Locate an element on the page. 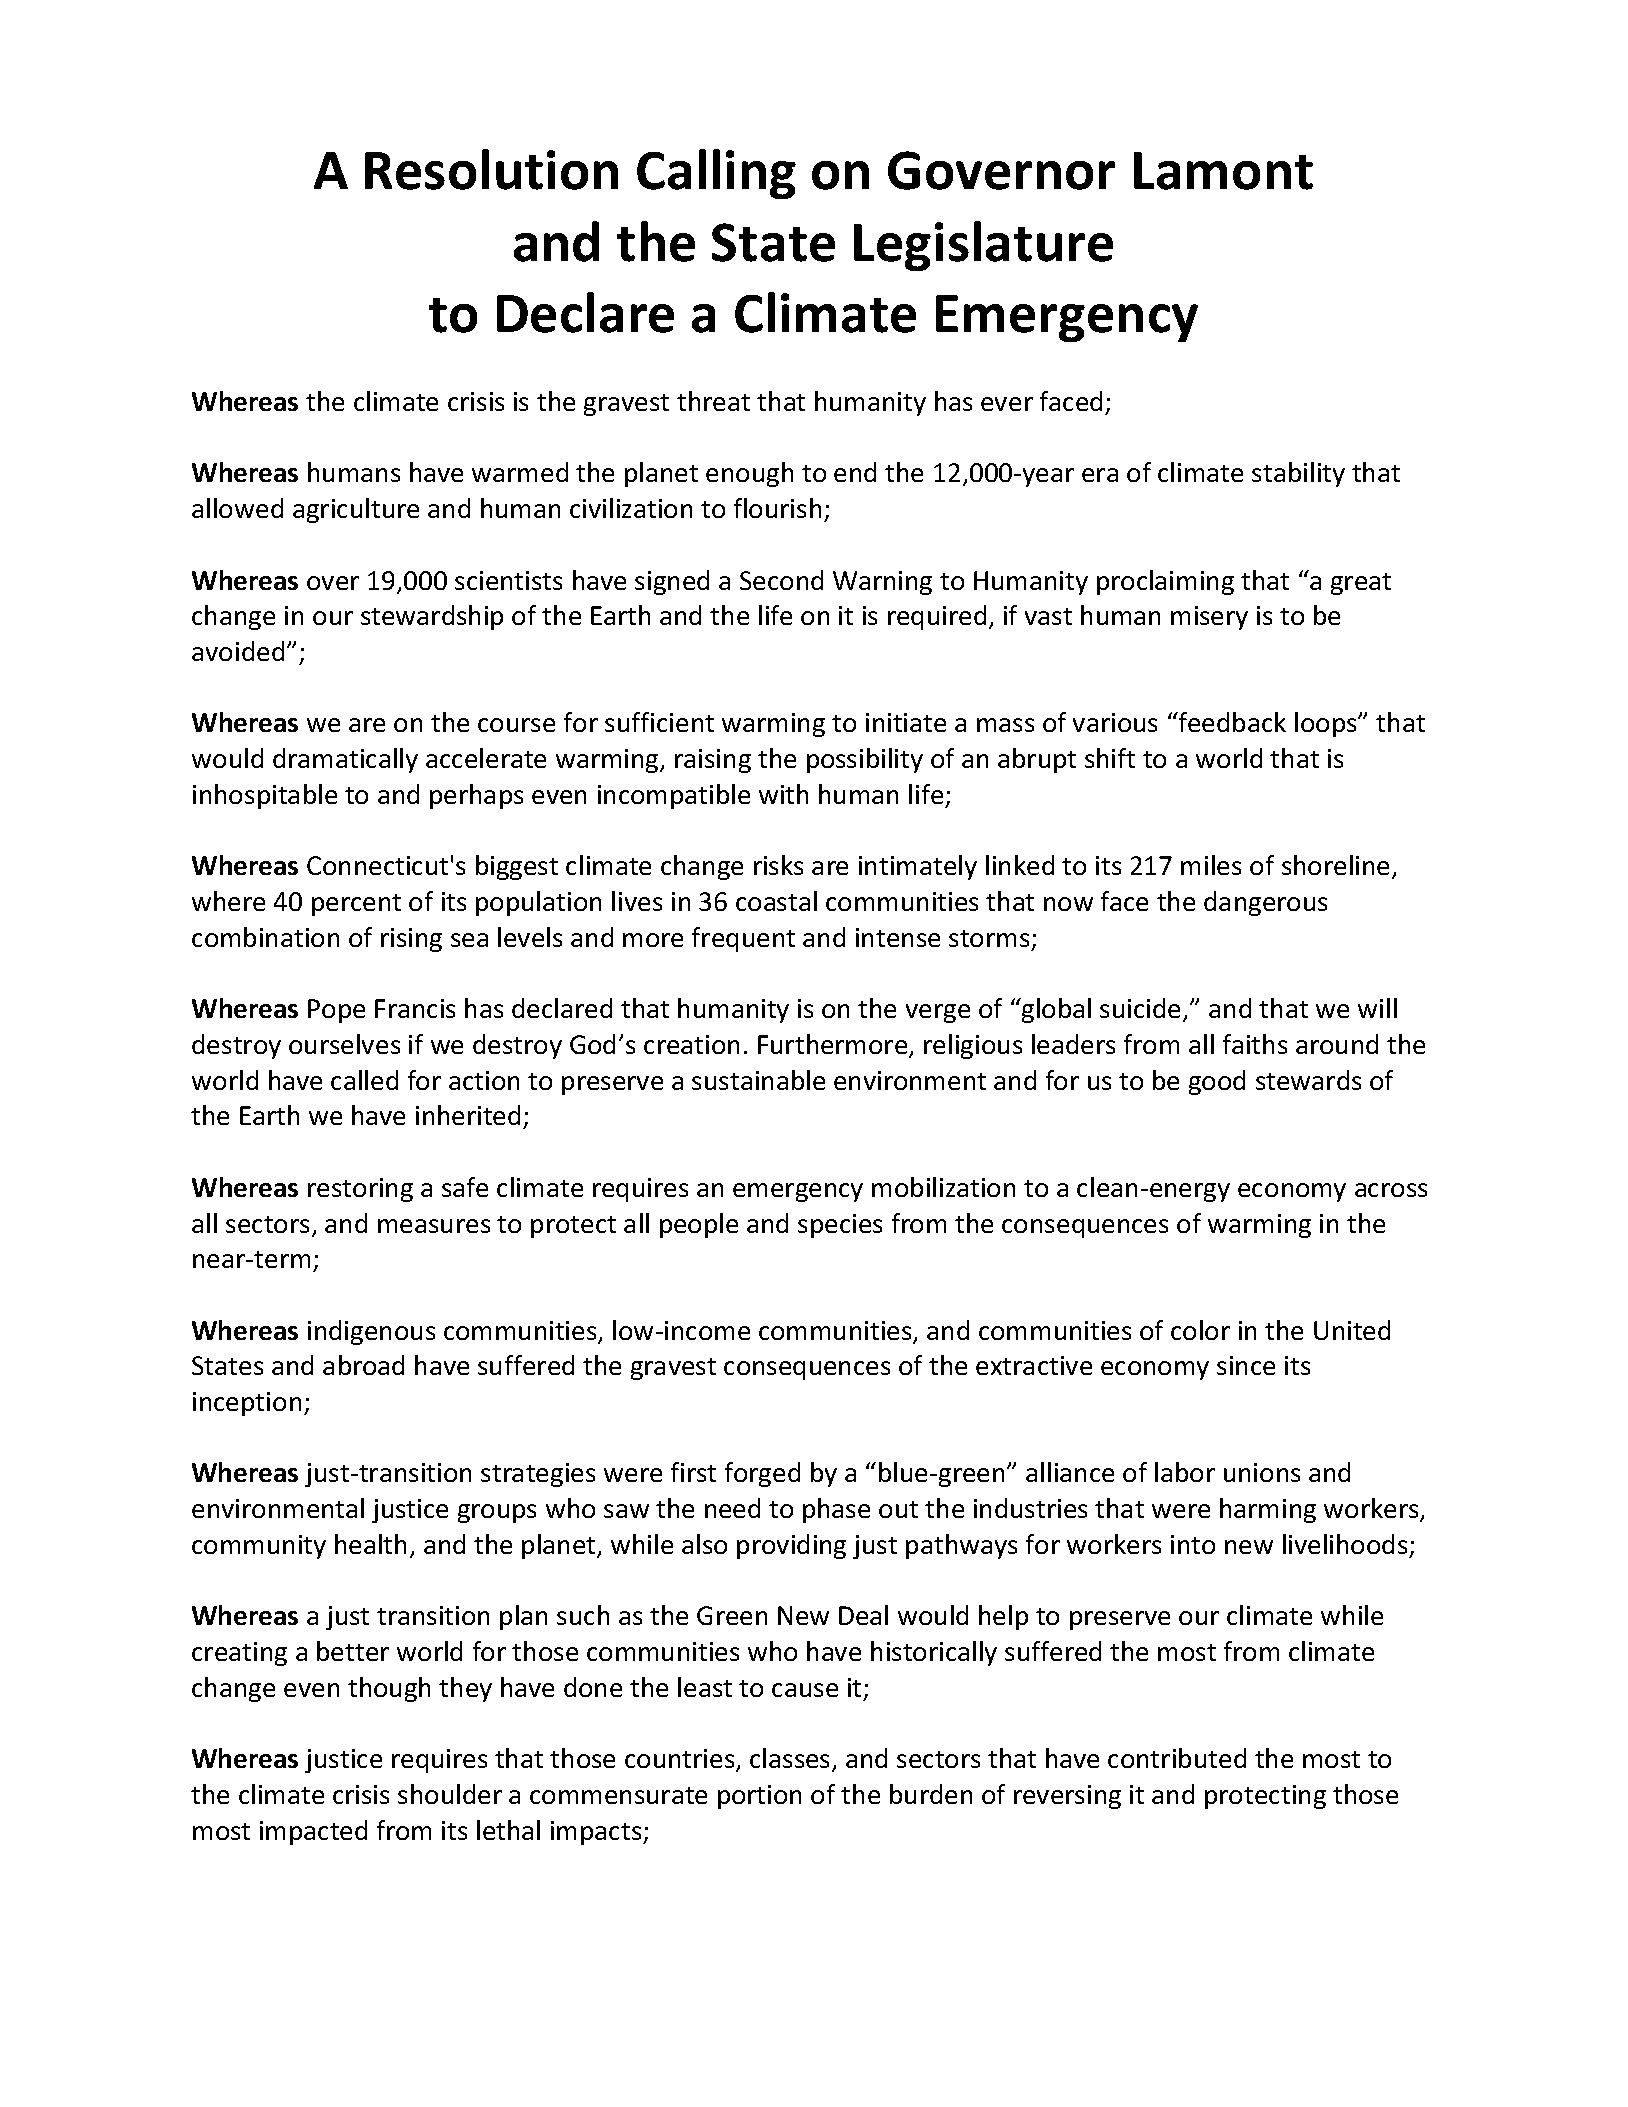 The image size is (1628, 2107). frequent is located at coordinates (743, 939).
